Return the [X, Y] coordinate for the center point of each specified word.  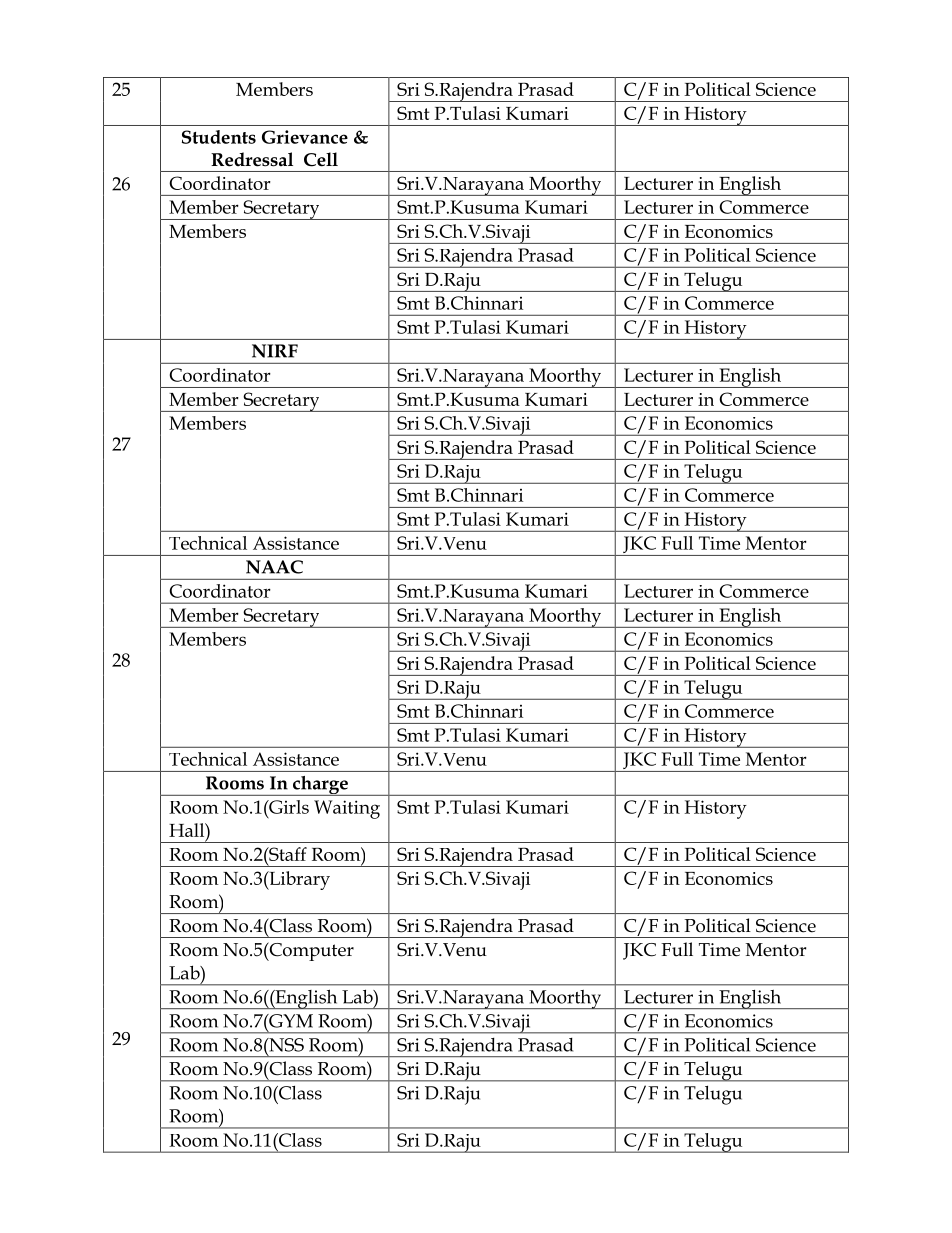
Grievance [305, 137]
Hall [188, 830]
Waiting [347, 809]
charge [320, 786]
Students [219, 137]
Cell [321, 159]
